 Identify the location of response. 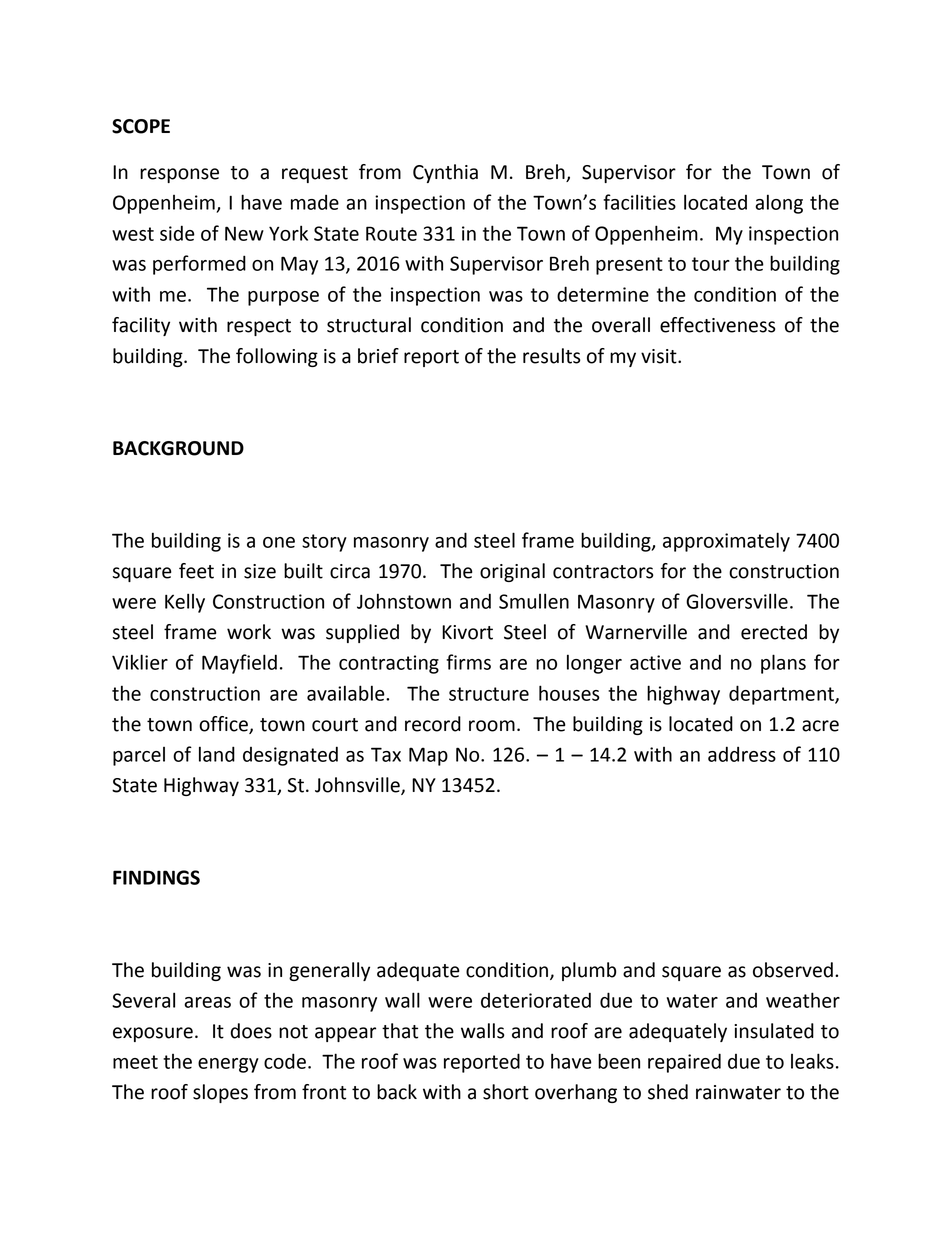
(179, 175).
